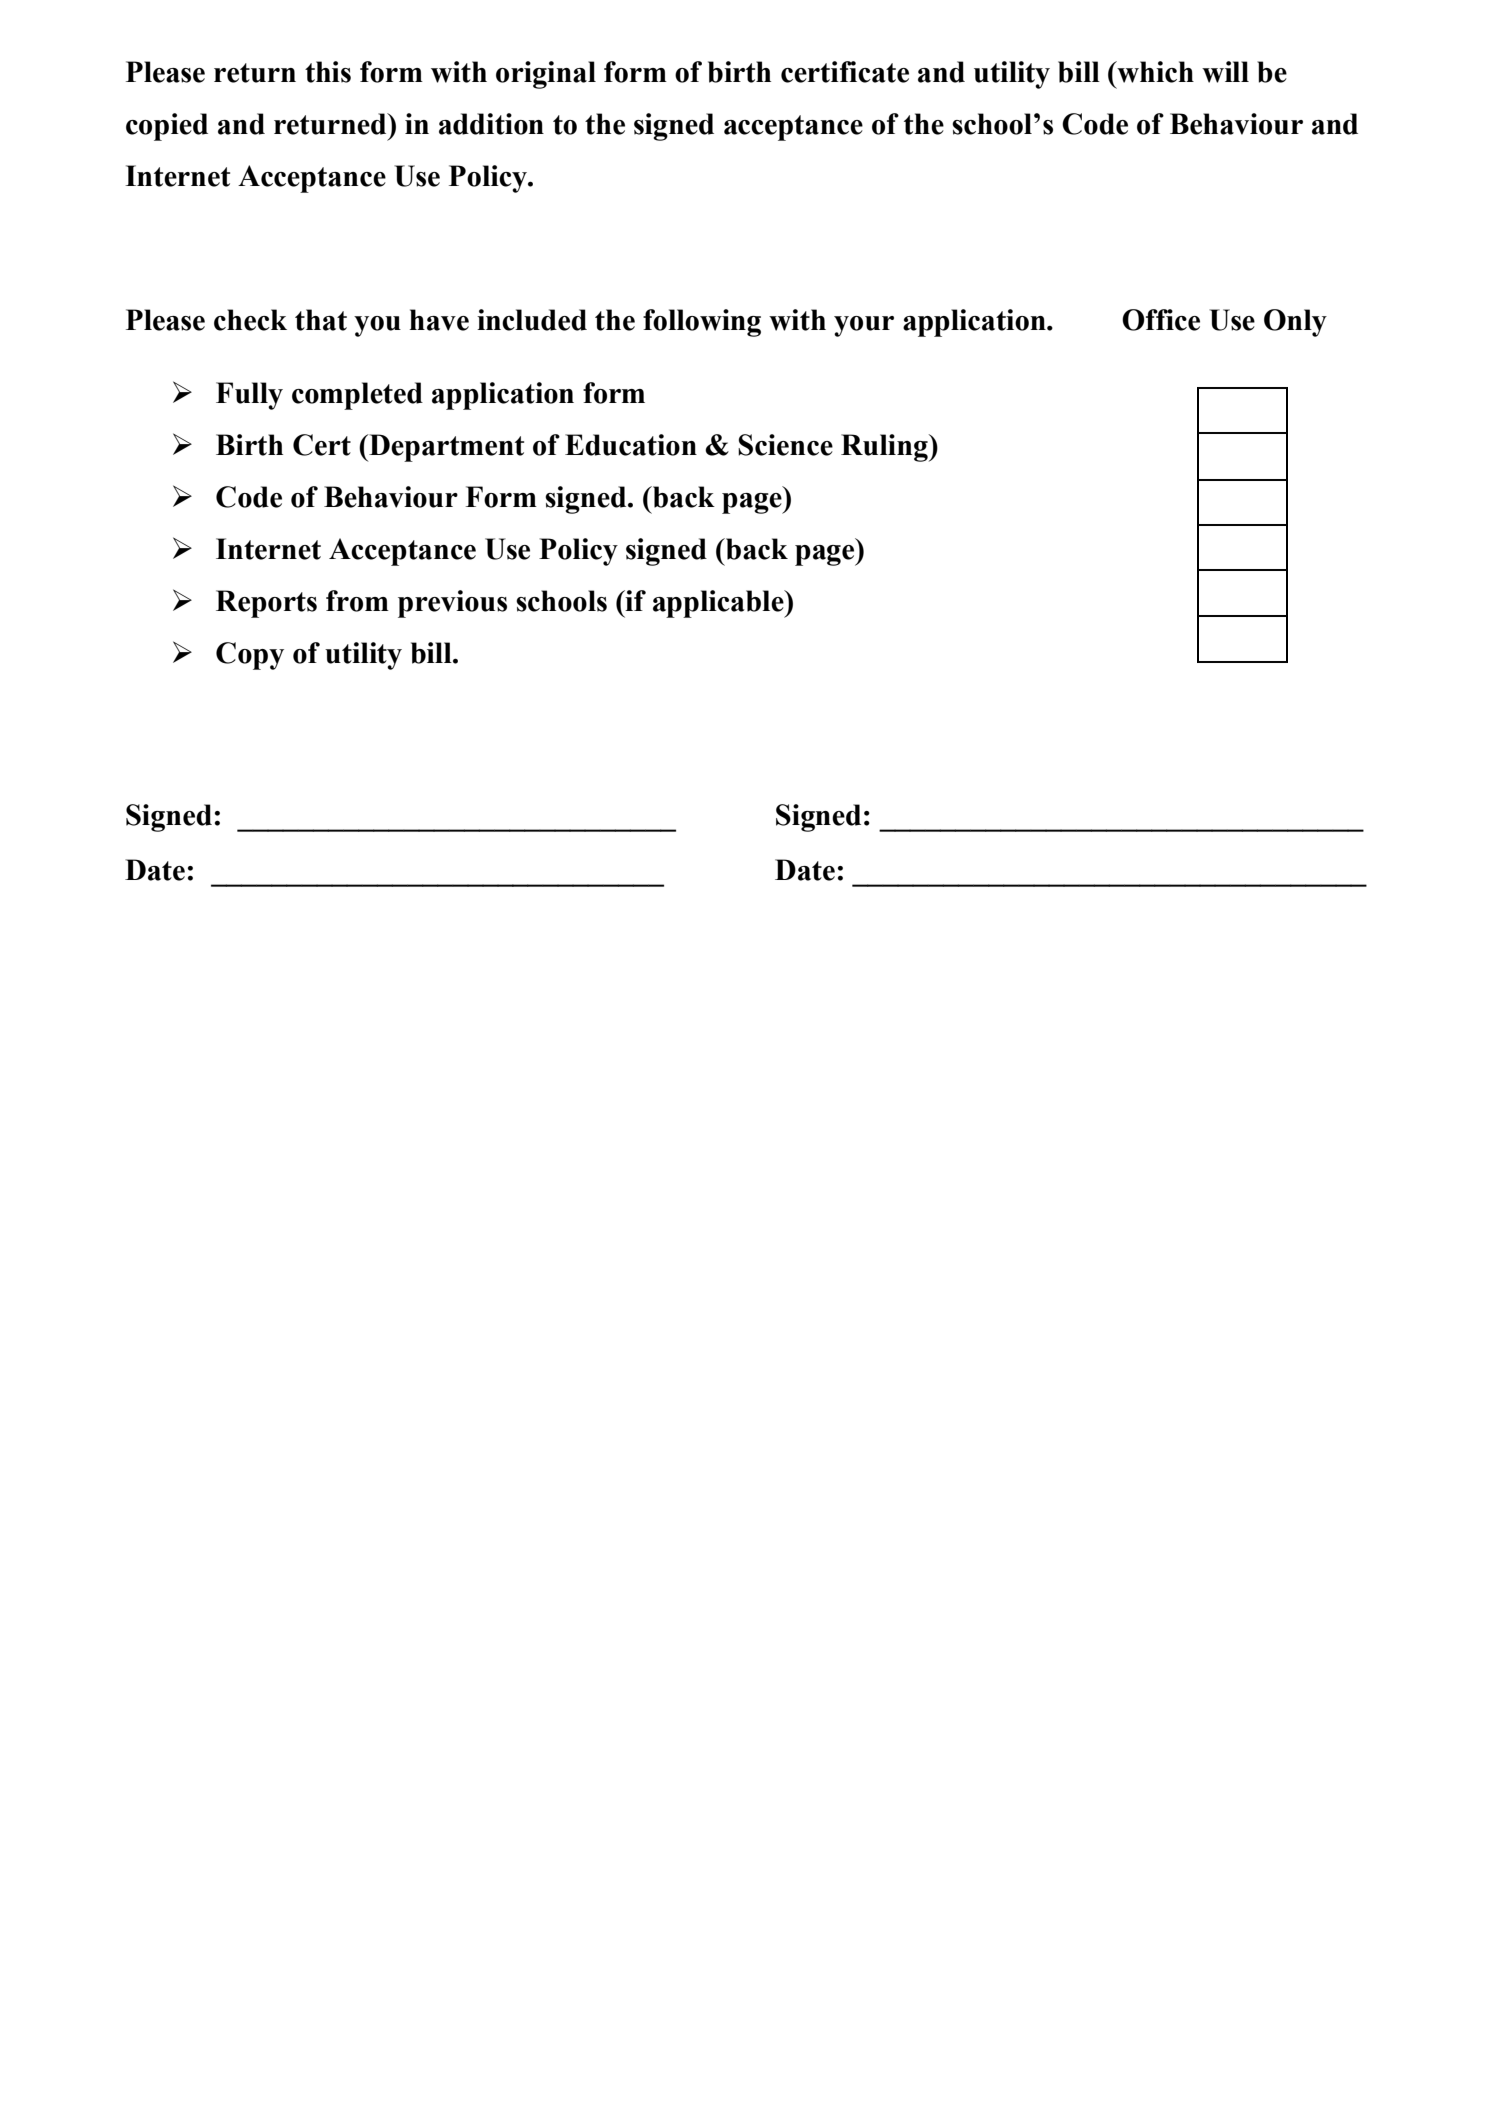  I want to click on applicable, so click(719, 604).
